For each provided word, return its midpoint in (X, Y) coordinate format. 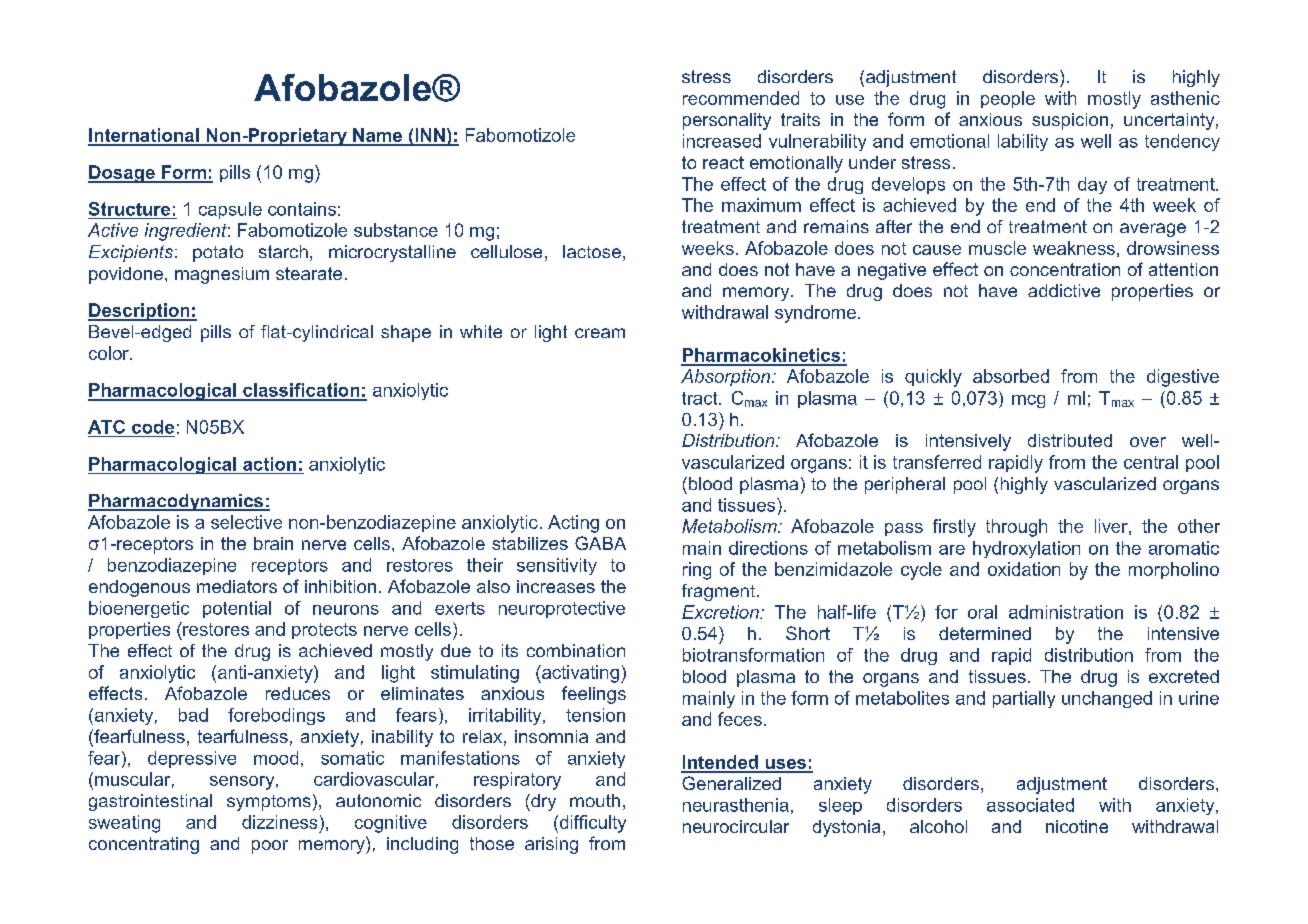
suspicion (1070, 121)
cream (600, 333)
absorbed (1011, 376)
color (110, 353)
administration (1066, 612)
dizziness (279, 822)
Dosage (122, 174)
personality (727, 121)
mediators (237, 586)
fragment (720, 592)
